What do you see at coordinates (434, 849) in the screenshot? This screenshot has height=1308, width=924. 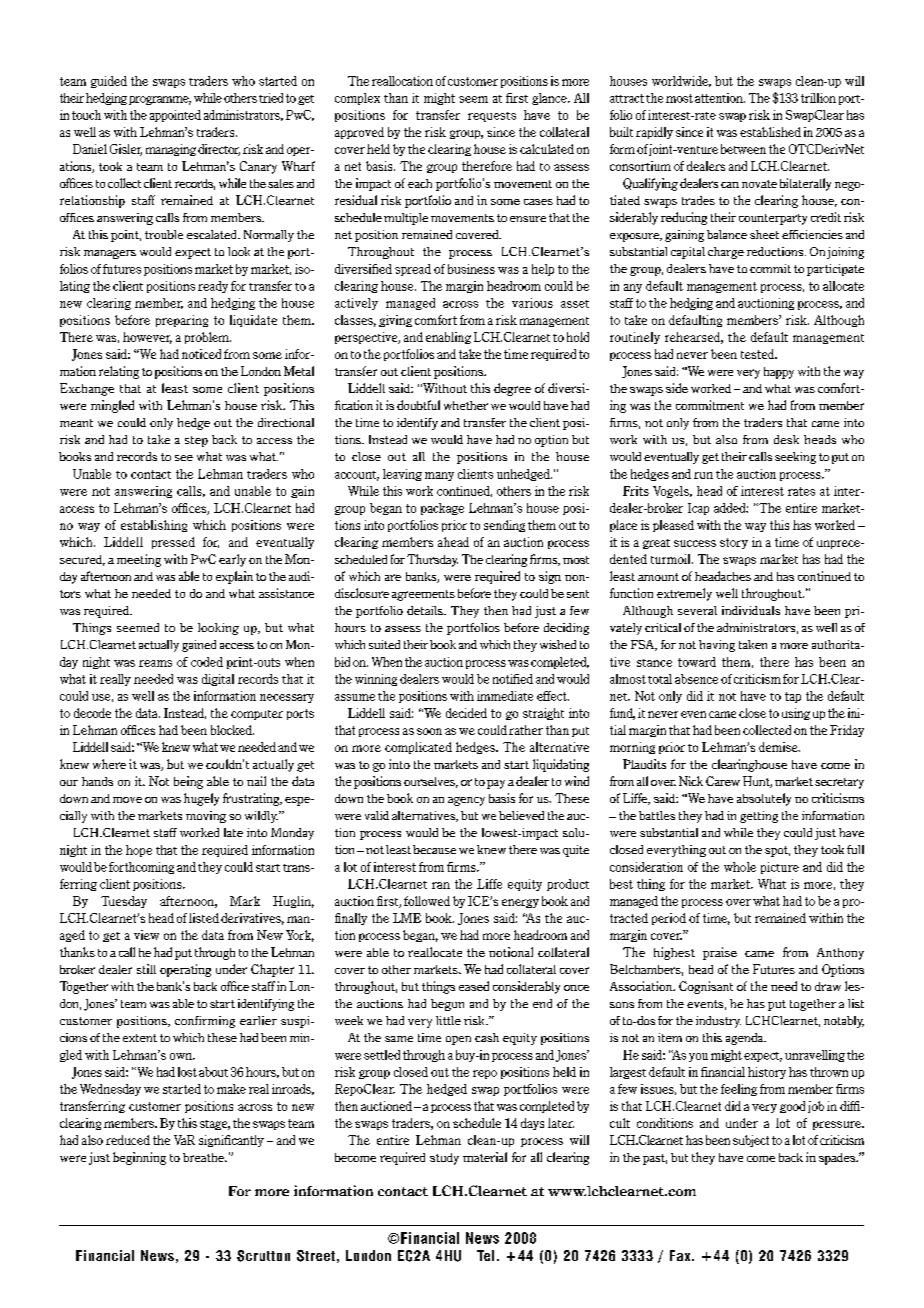 I see `because` at bounding box center [434, 849].
